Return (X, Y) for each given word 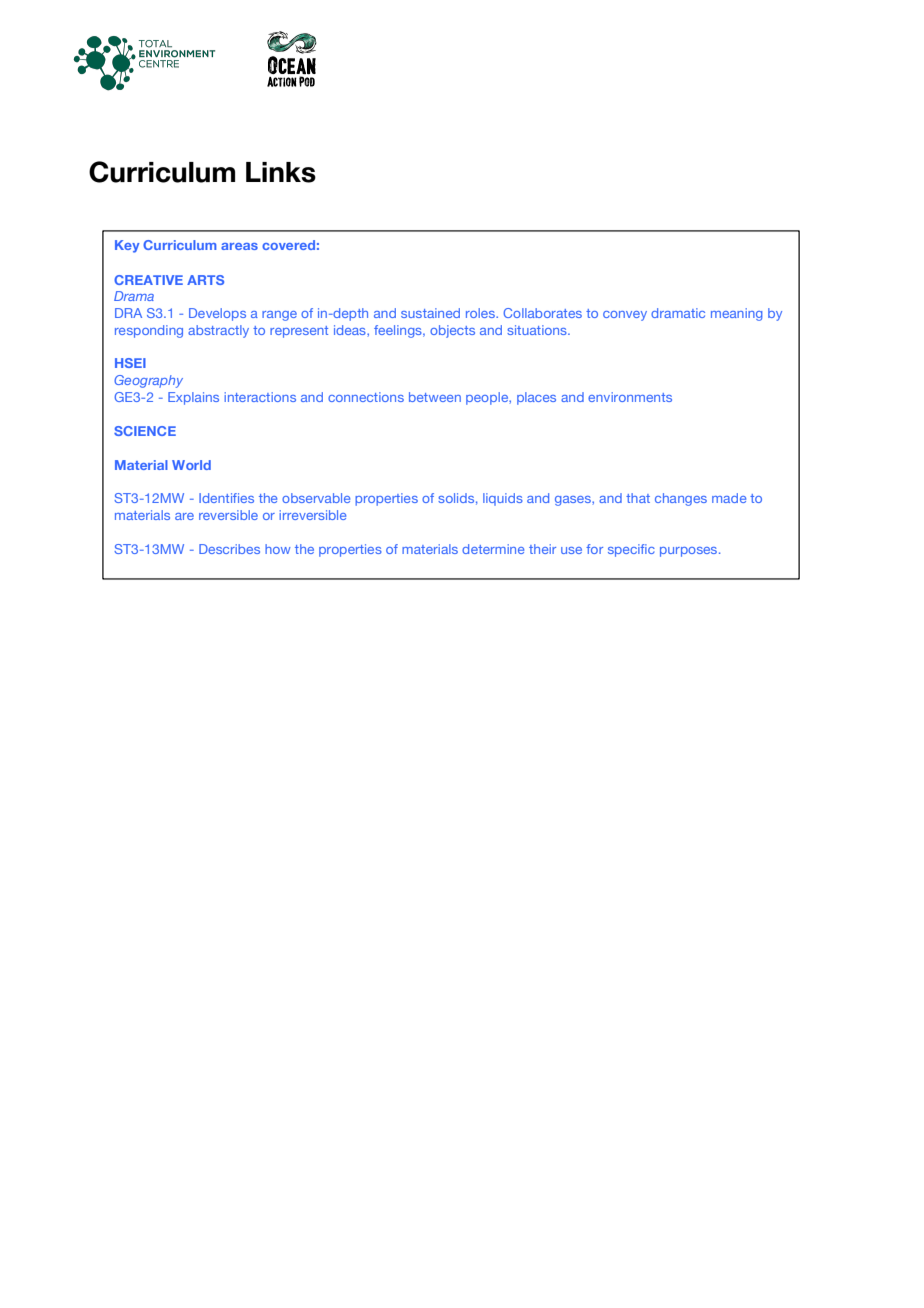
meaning (737, 314)
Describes (229, 549)
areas (239, 246)
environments (630, 397)
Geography (148, 381)
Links (281, 172)
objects (452, 331)
